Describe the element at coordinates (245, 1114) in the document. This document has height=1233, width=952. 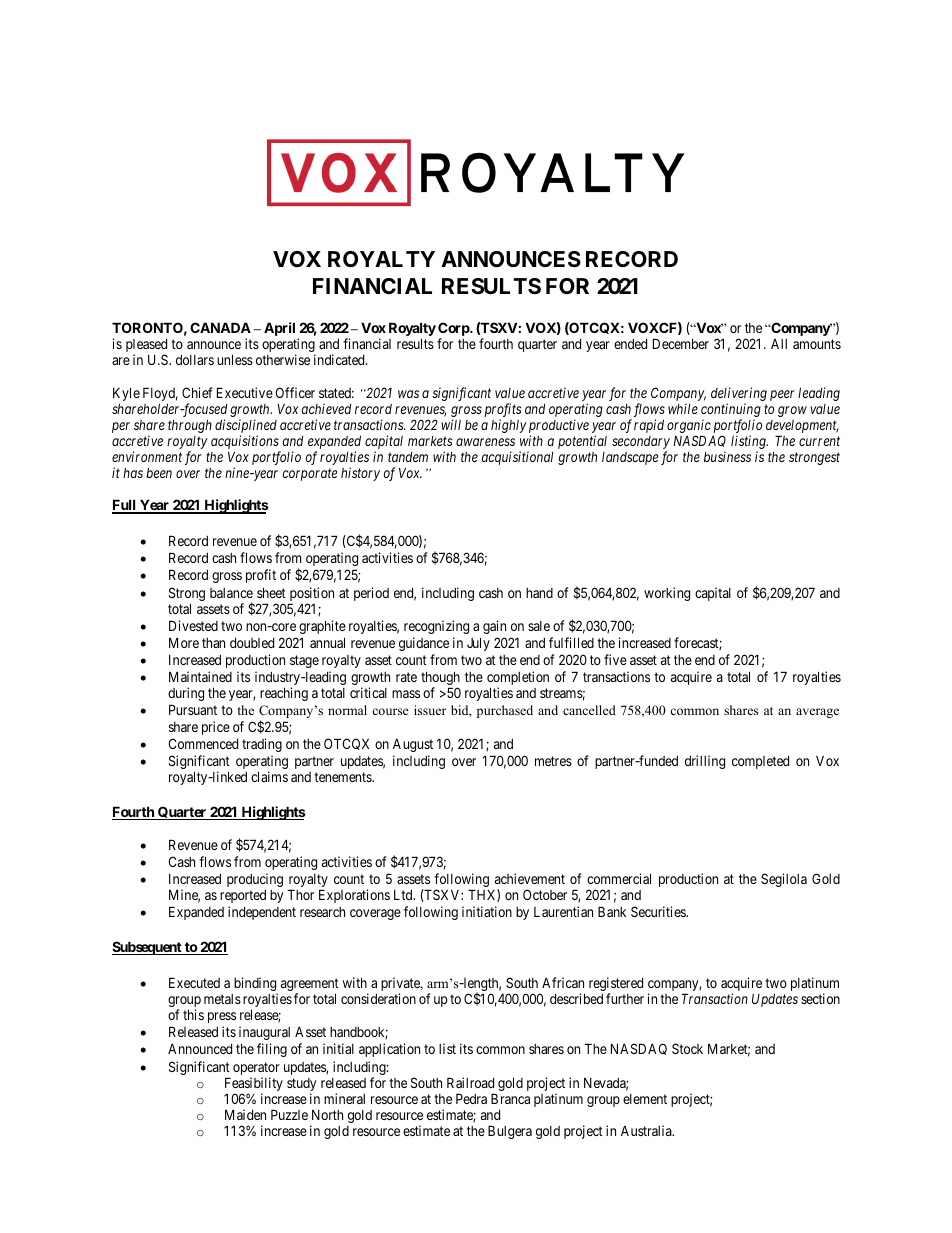
I see `Maiden` at that location.
